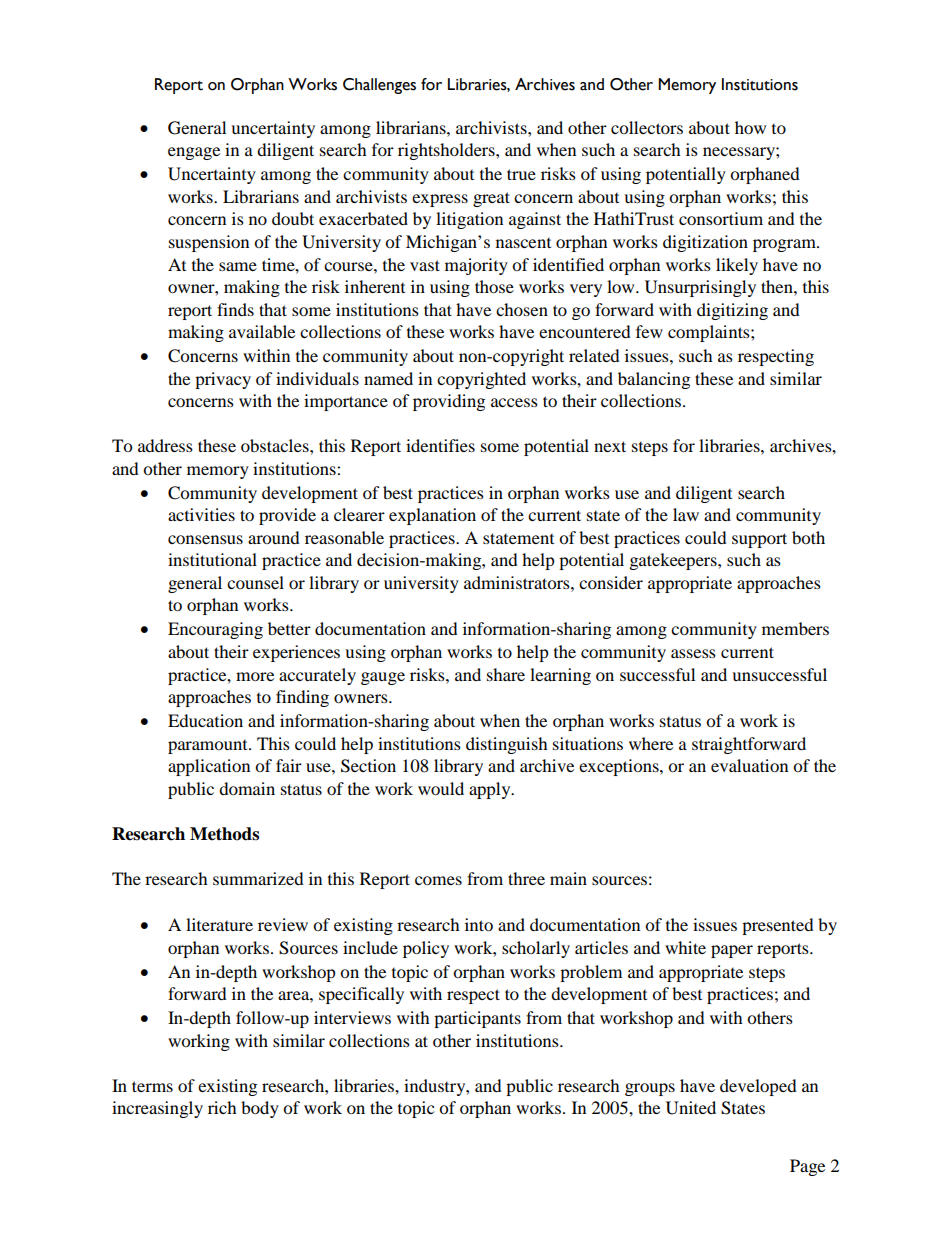  Describe the element at coordinates (194, 153) in the screenshot. I see `engage` at that location.
